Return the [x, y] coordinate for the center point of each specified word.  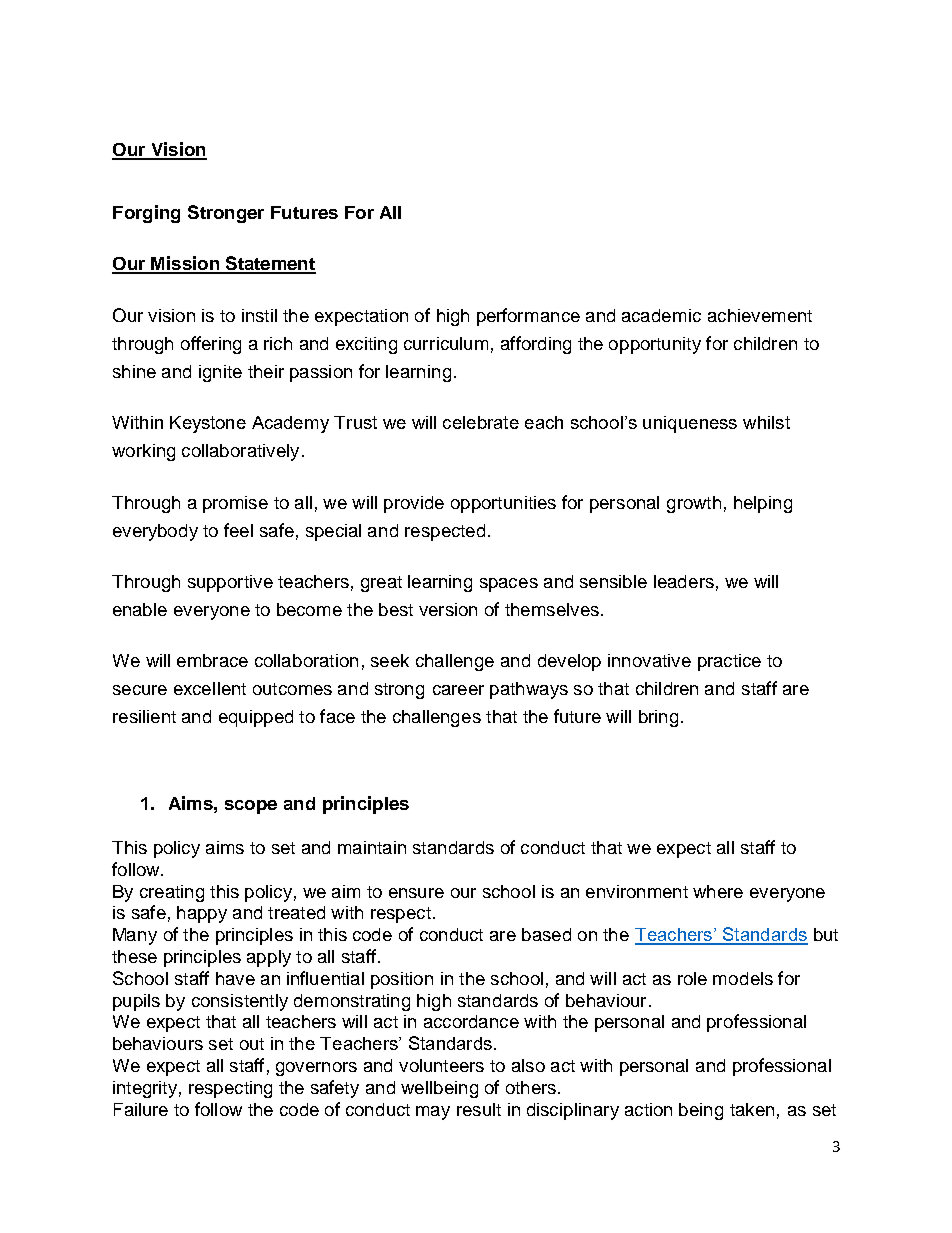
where [718, 891]
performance [528, 317]
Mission [185, 264]
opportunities [503, 504]
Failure [141, 1109]
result [479, 1109]
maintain [372, 847]
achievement [760, 315]
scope [251, 807]
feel [238, 530]
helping [763, 504]
